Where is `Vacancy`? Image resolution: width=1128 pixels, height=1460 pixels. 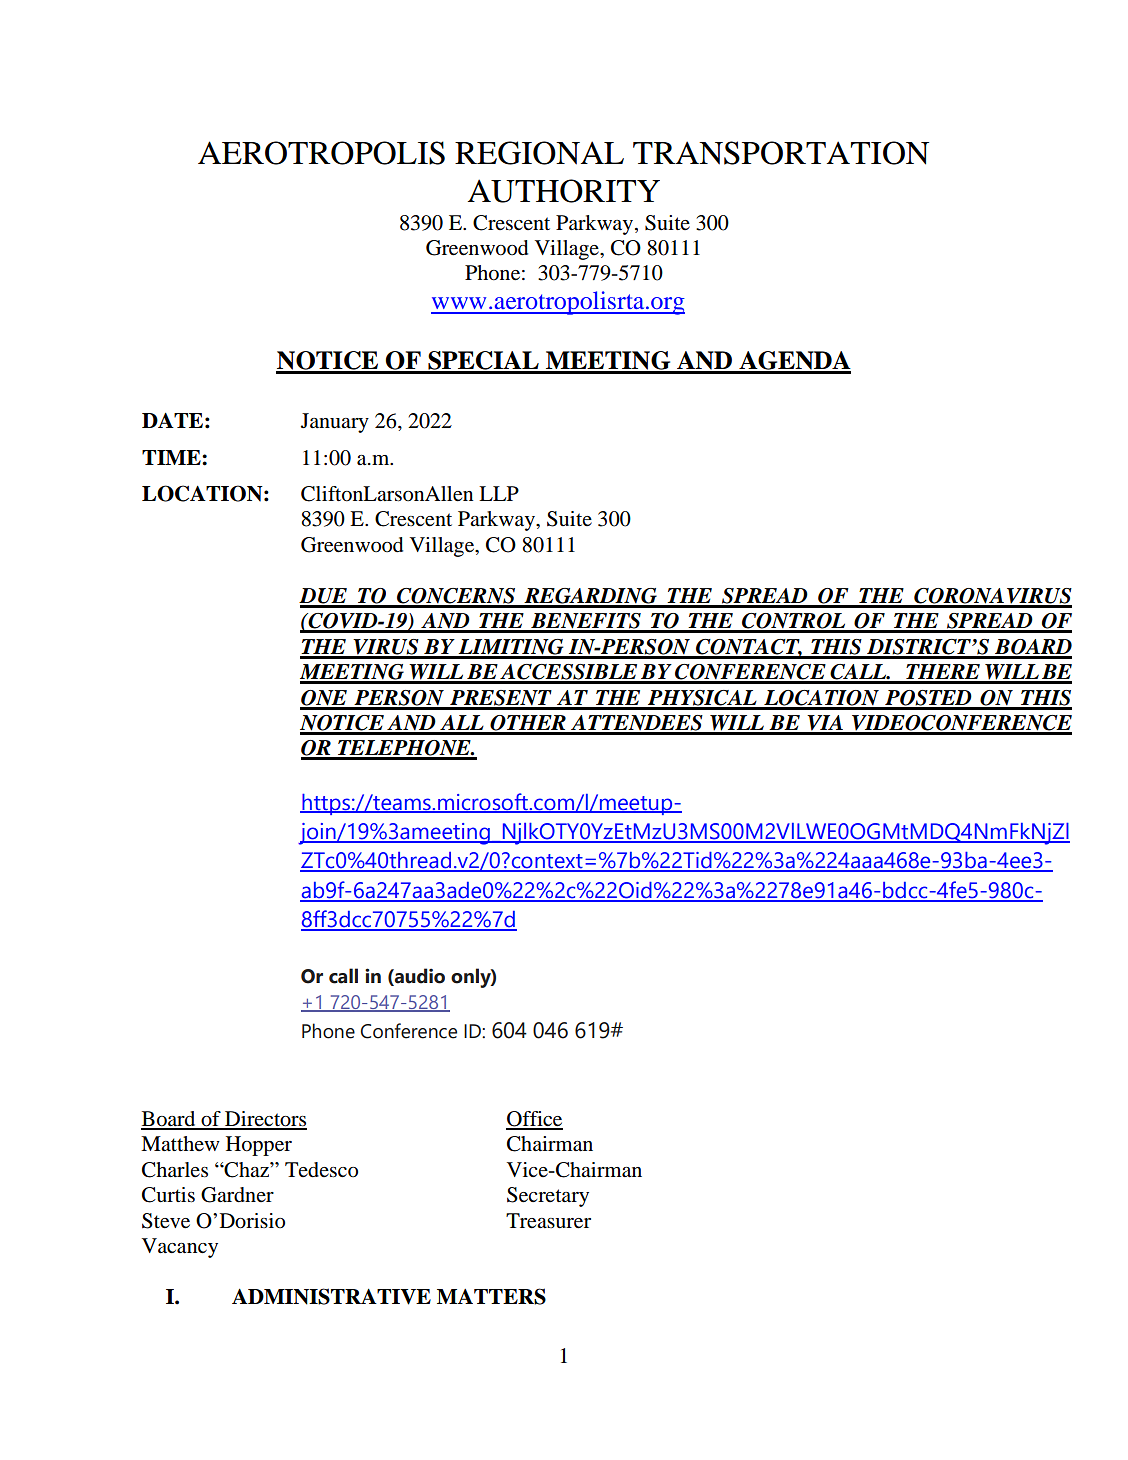 Vacancy is located at coordinates (180, 1248).
